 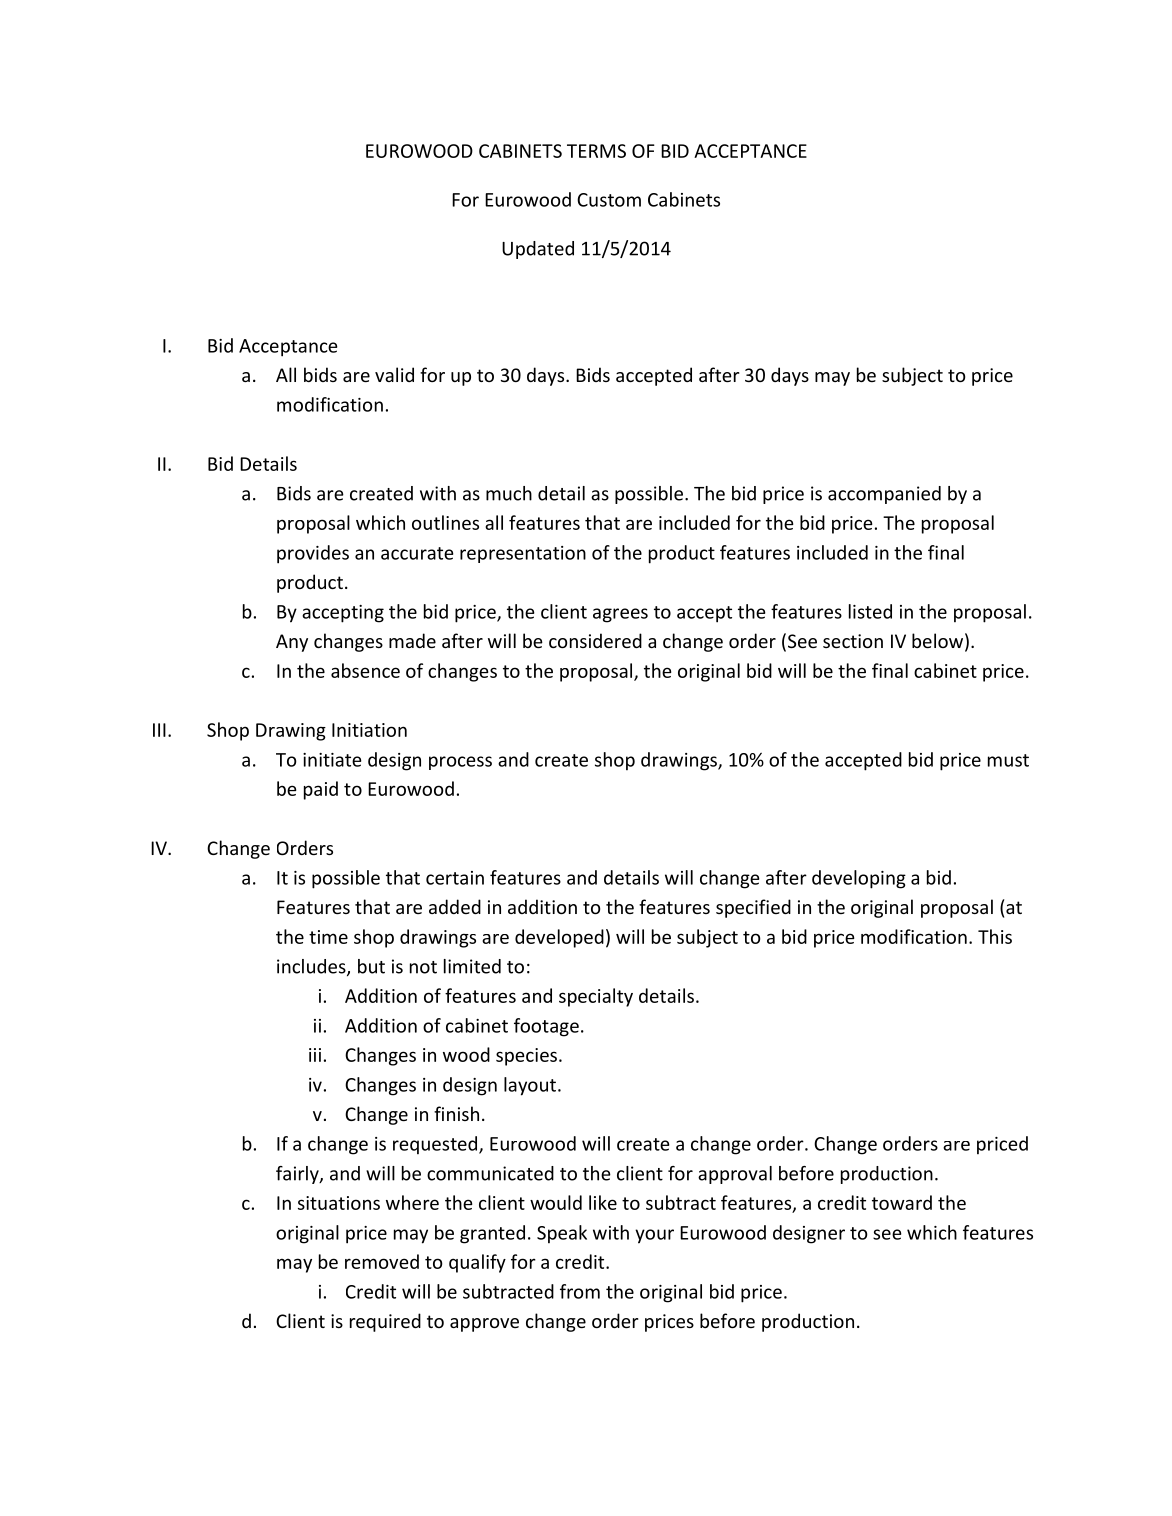 What do you see at coordinates (596, 151) in the screenshot?
I see `TERMS` at bounding box center [596, 151].
